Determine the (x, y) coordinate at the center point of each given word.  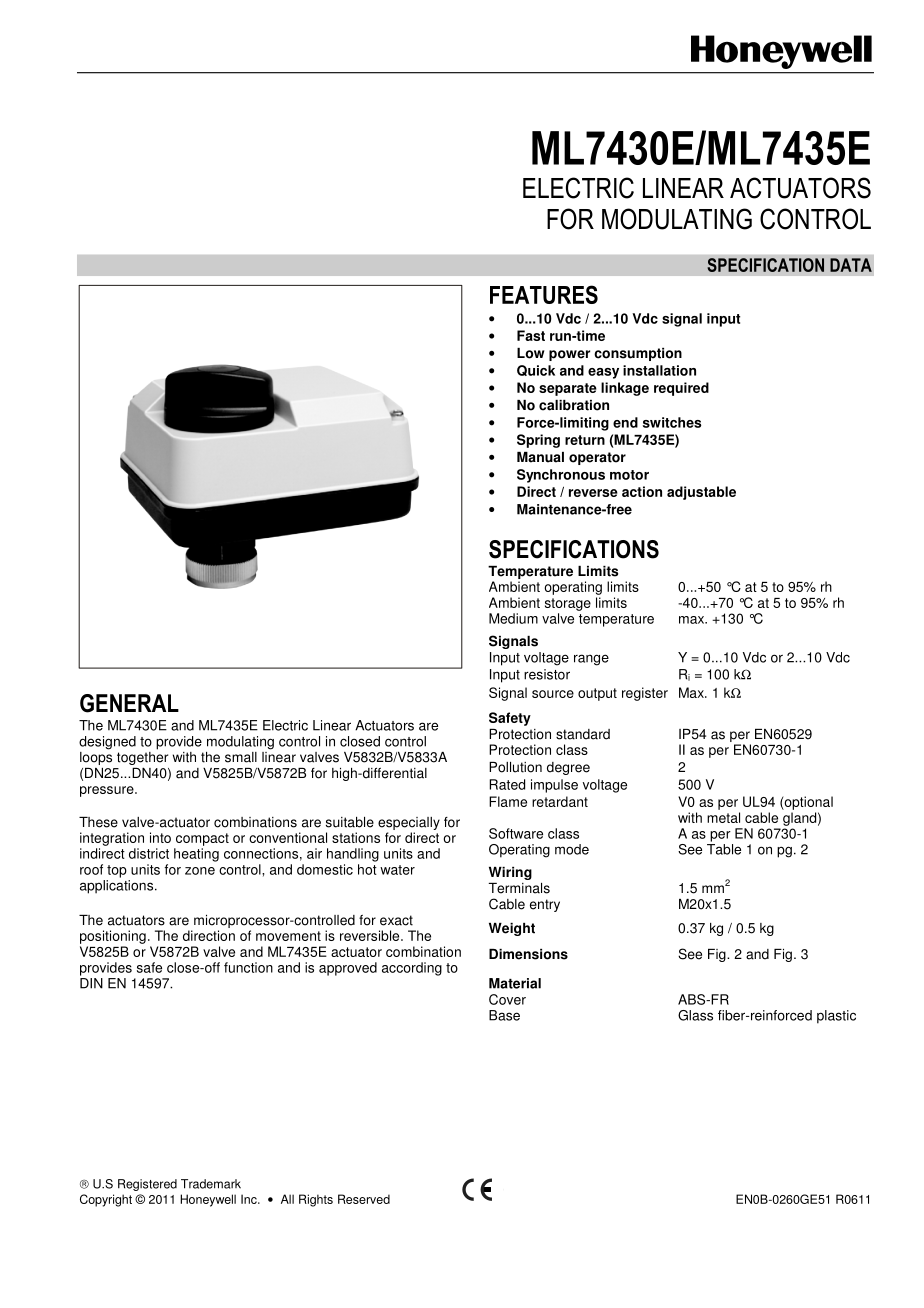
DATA (851, 265)
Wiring (510, 873)
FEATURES (544, 294)
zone (200, 871)
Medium (513, 618)
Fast (531, 335)
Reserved (364, 1199)
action (642, 491)
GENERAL (129, 703)
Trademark (211, 1184)
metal (723, 817)
